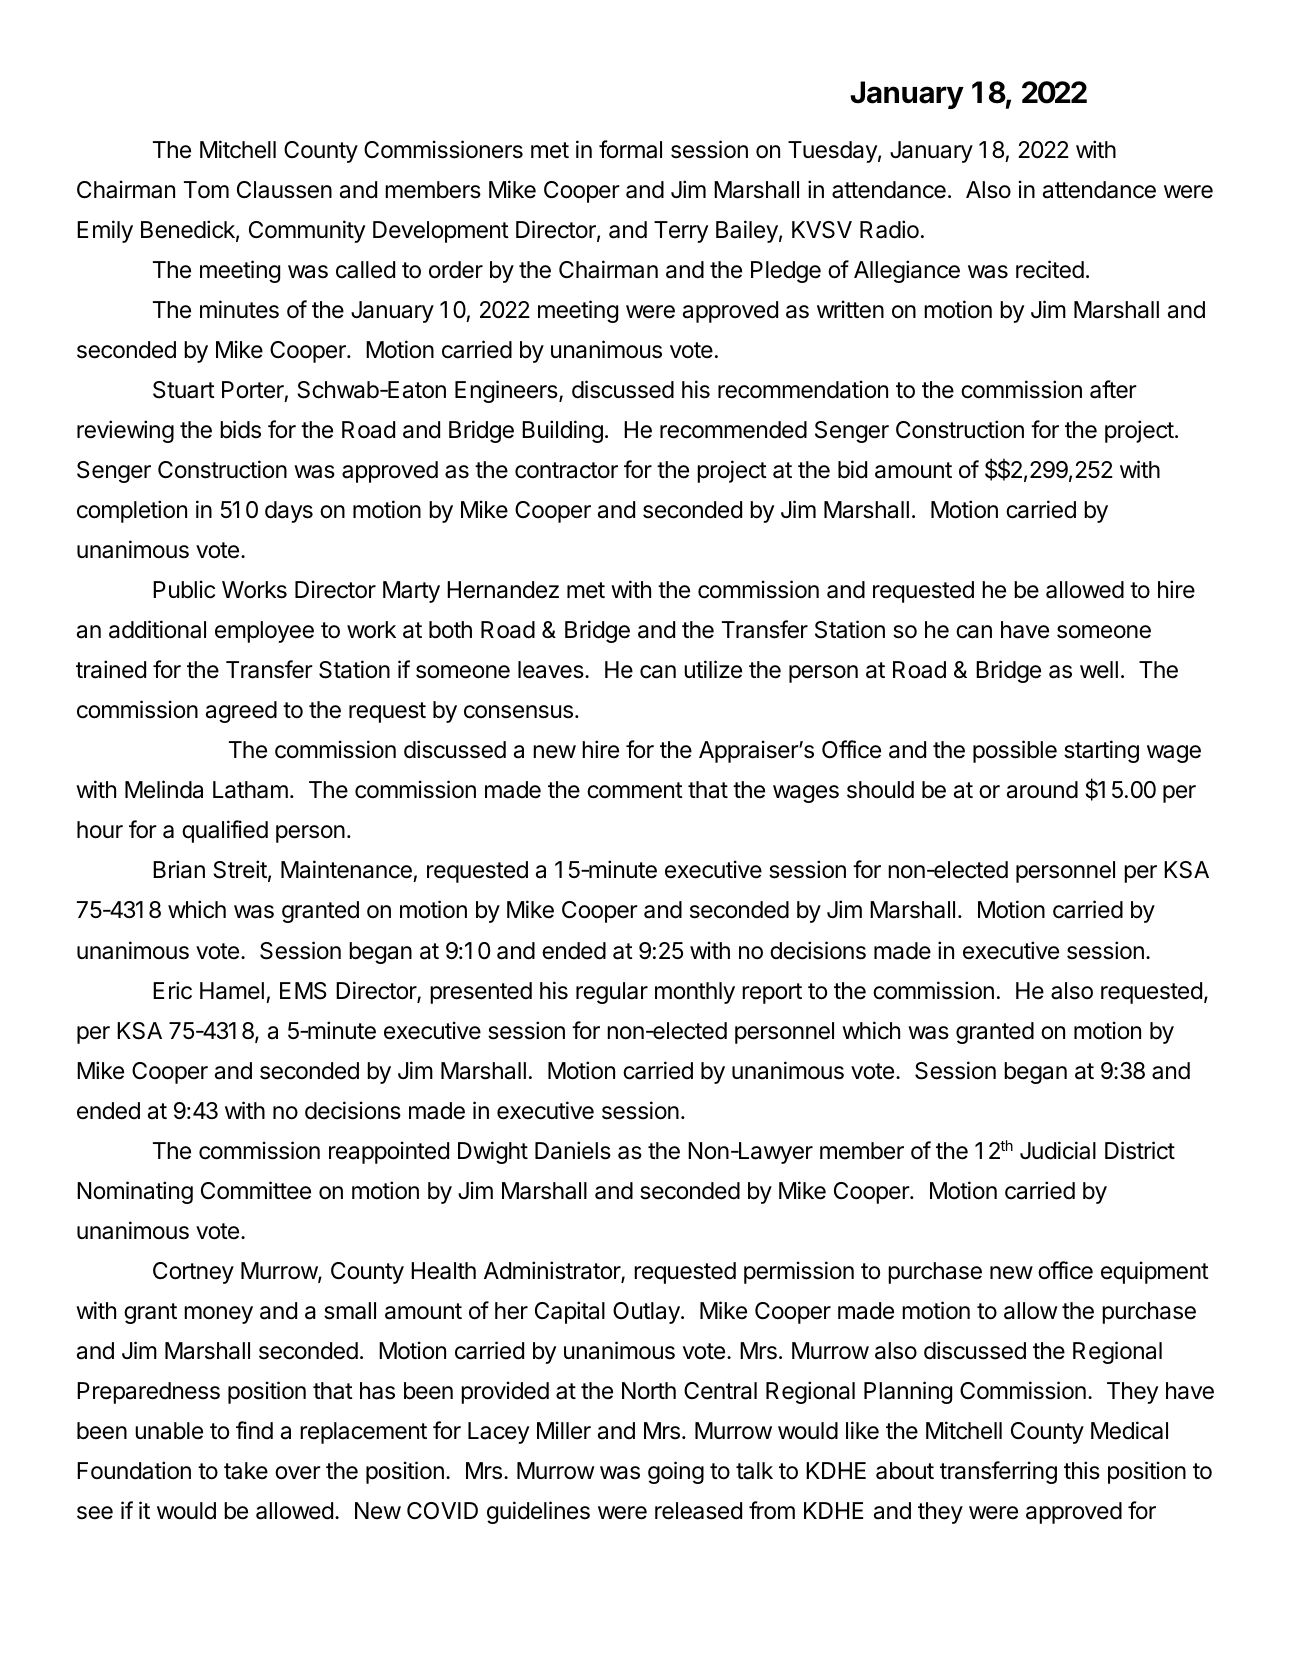 Image resolution: width=1291 pixels, height=1671 pixels. I want to click on recited, so click(1050, 269).
